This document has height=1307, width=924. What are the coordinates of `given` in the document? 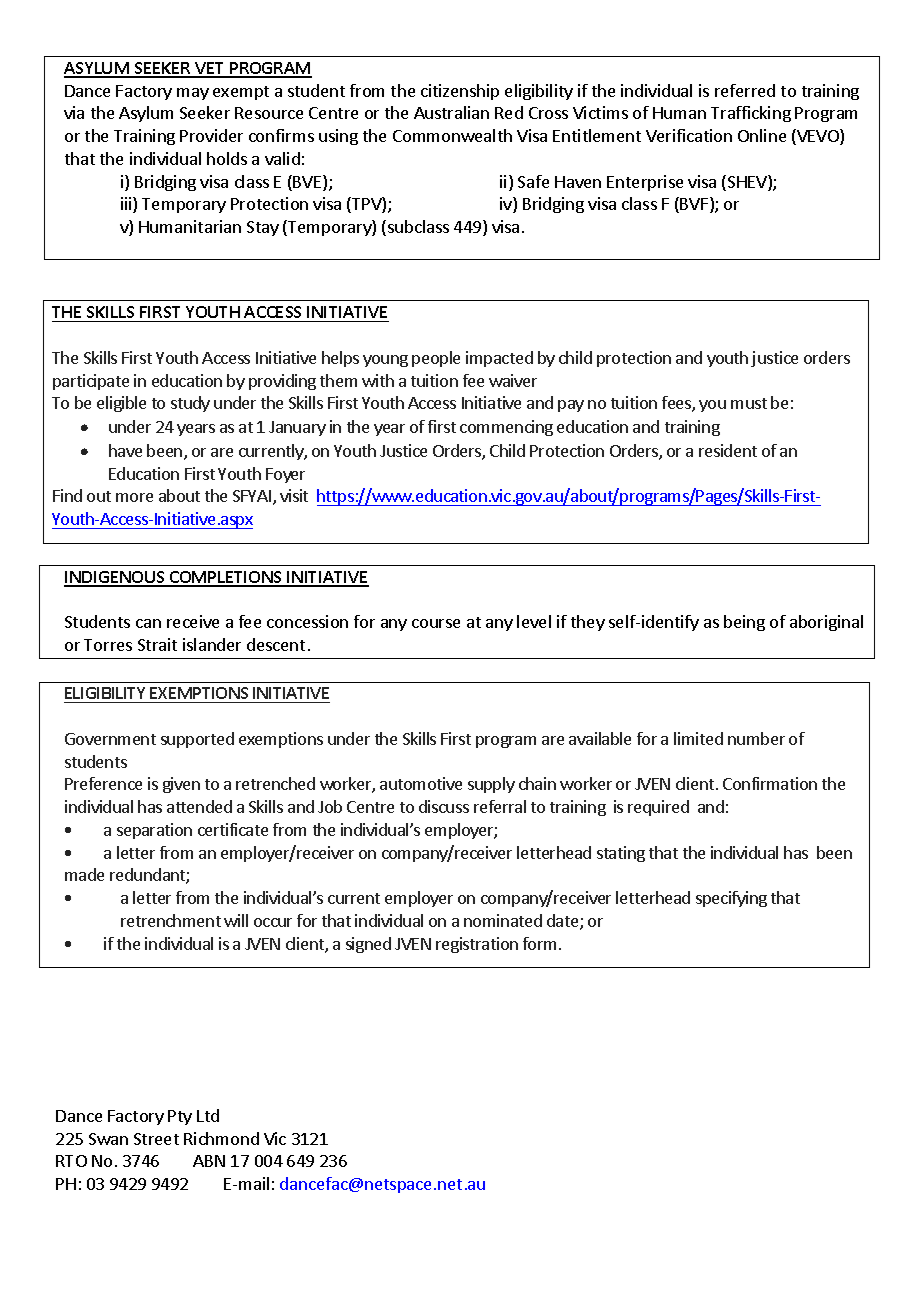 It's located at (181, 785).
